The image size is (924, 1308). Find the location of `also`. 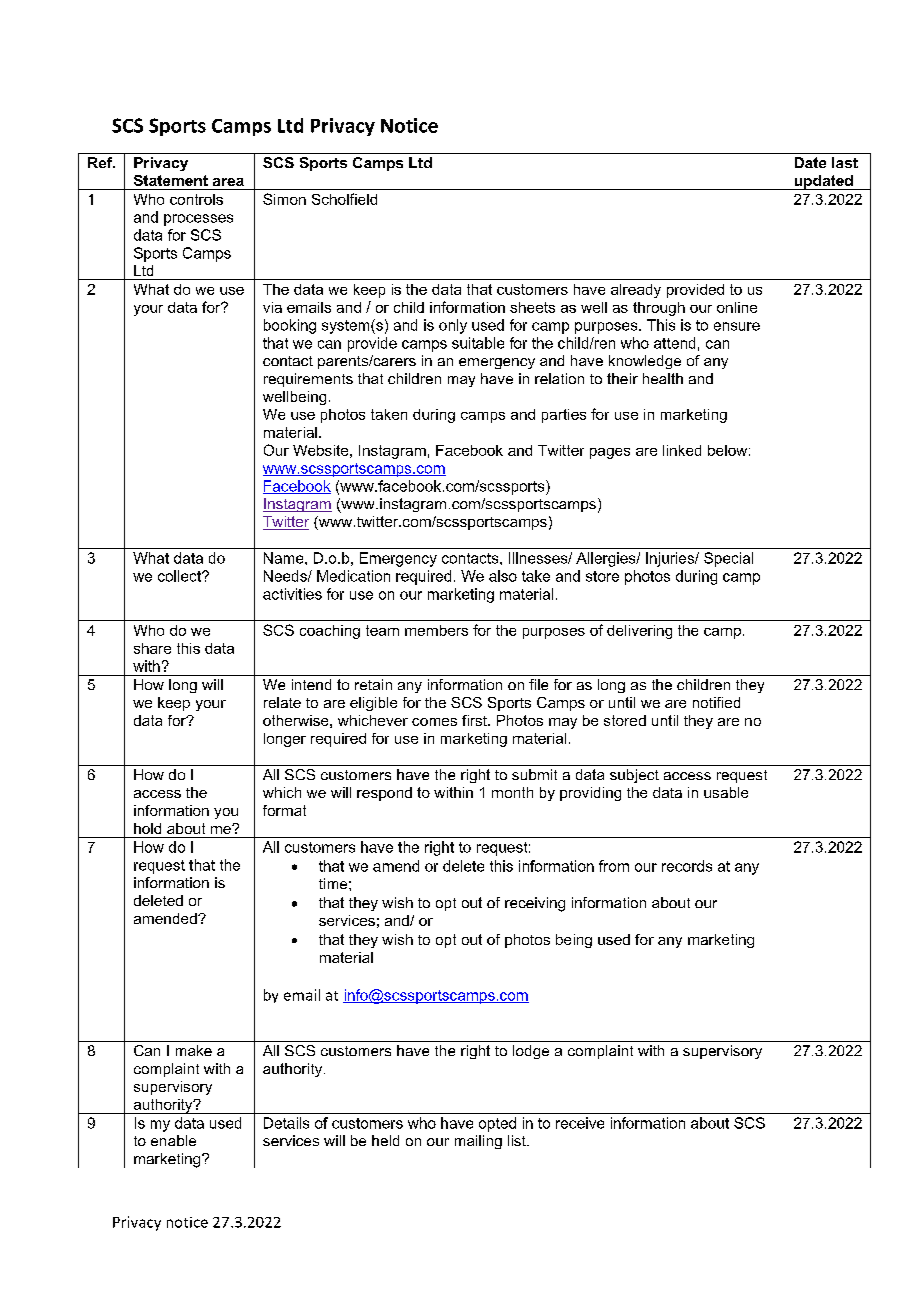

also is located at coordinates (503, 576).
